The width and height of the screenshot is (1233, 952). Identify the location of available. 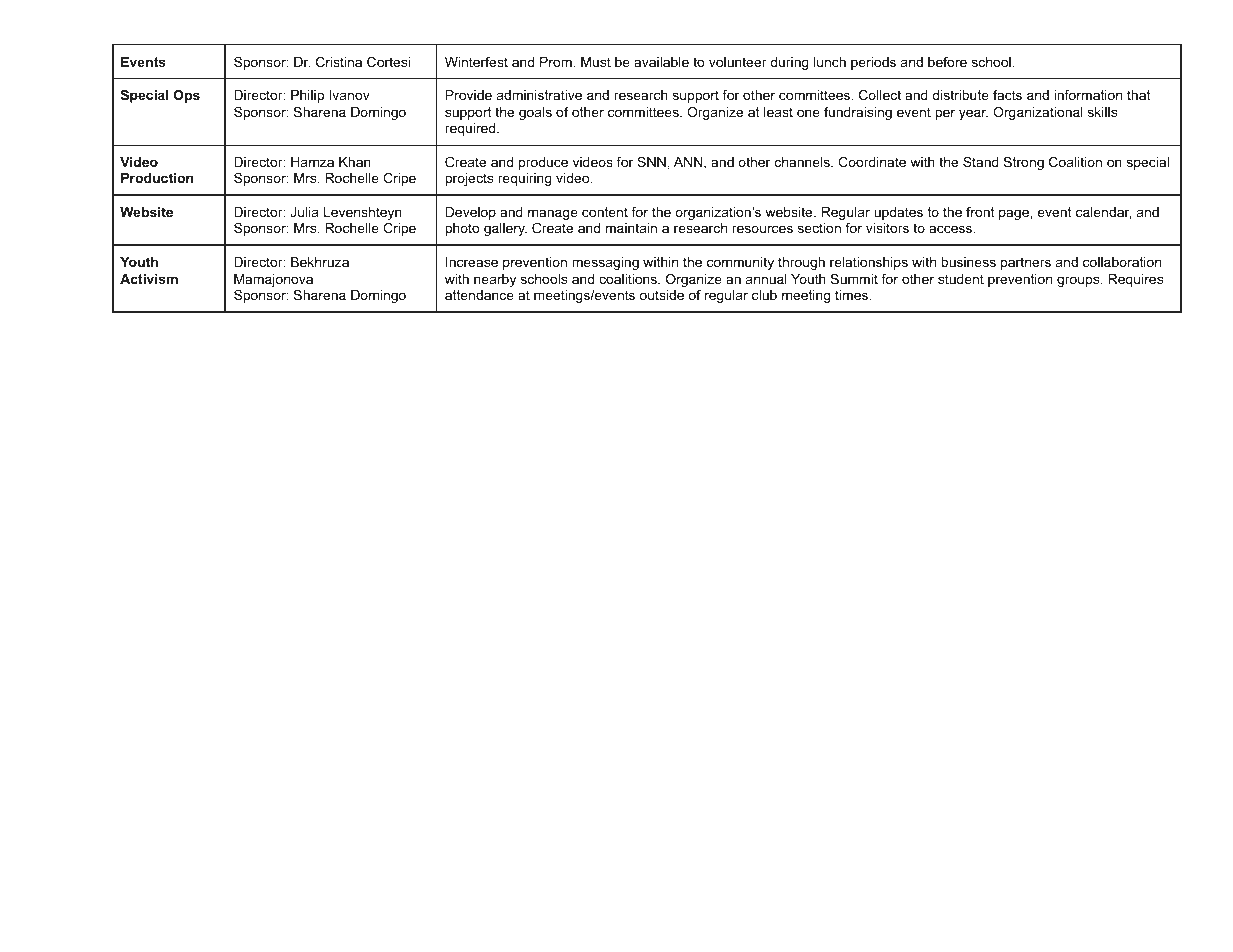
(661, 62).
